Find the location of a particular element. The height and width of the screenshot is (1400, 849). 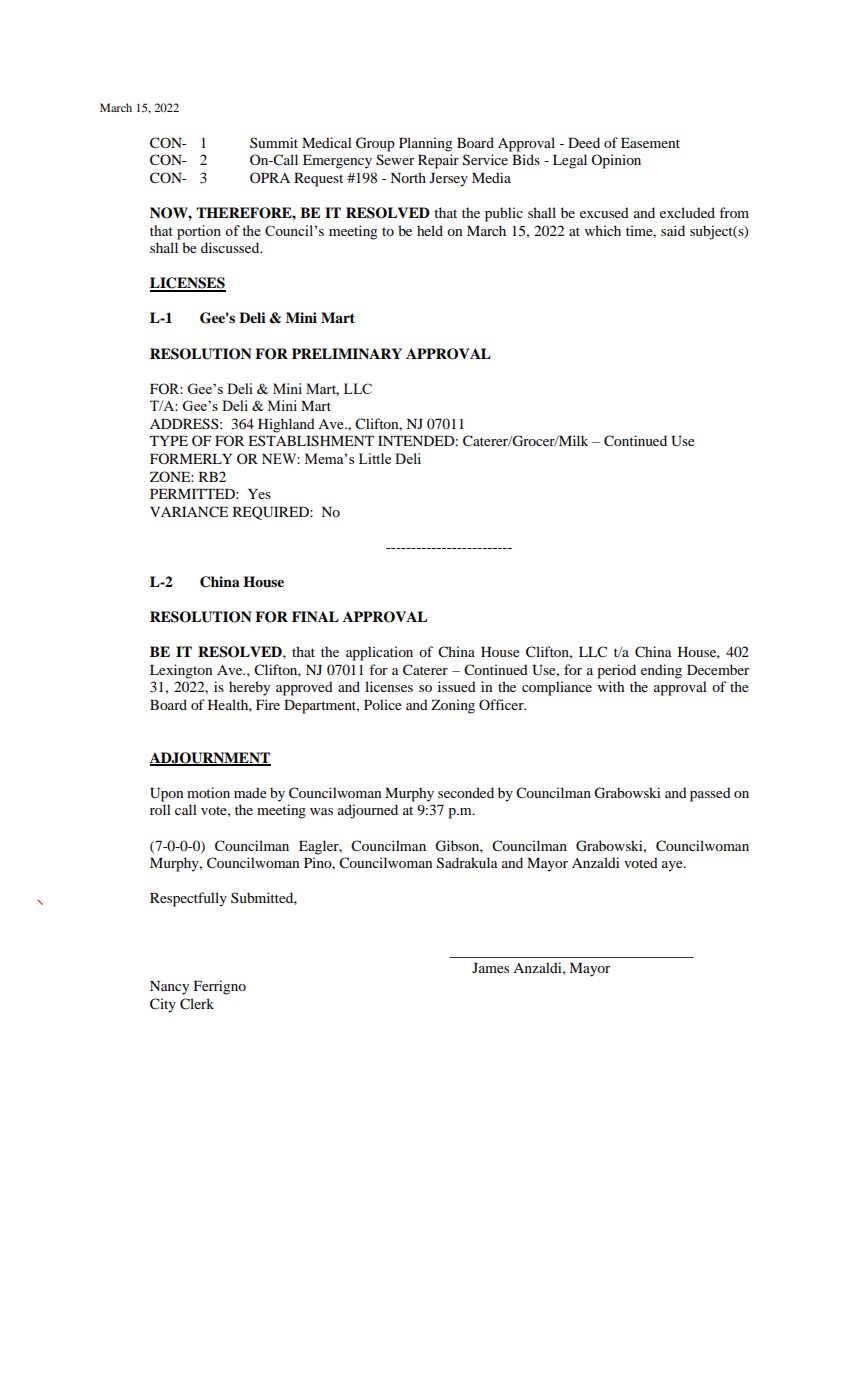

application is located at coordinates (379, 653).
